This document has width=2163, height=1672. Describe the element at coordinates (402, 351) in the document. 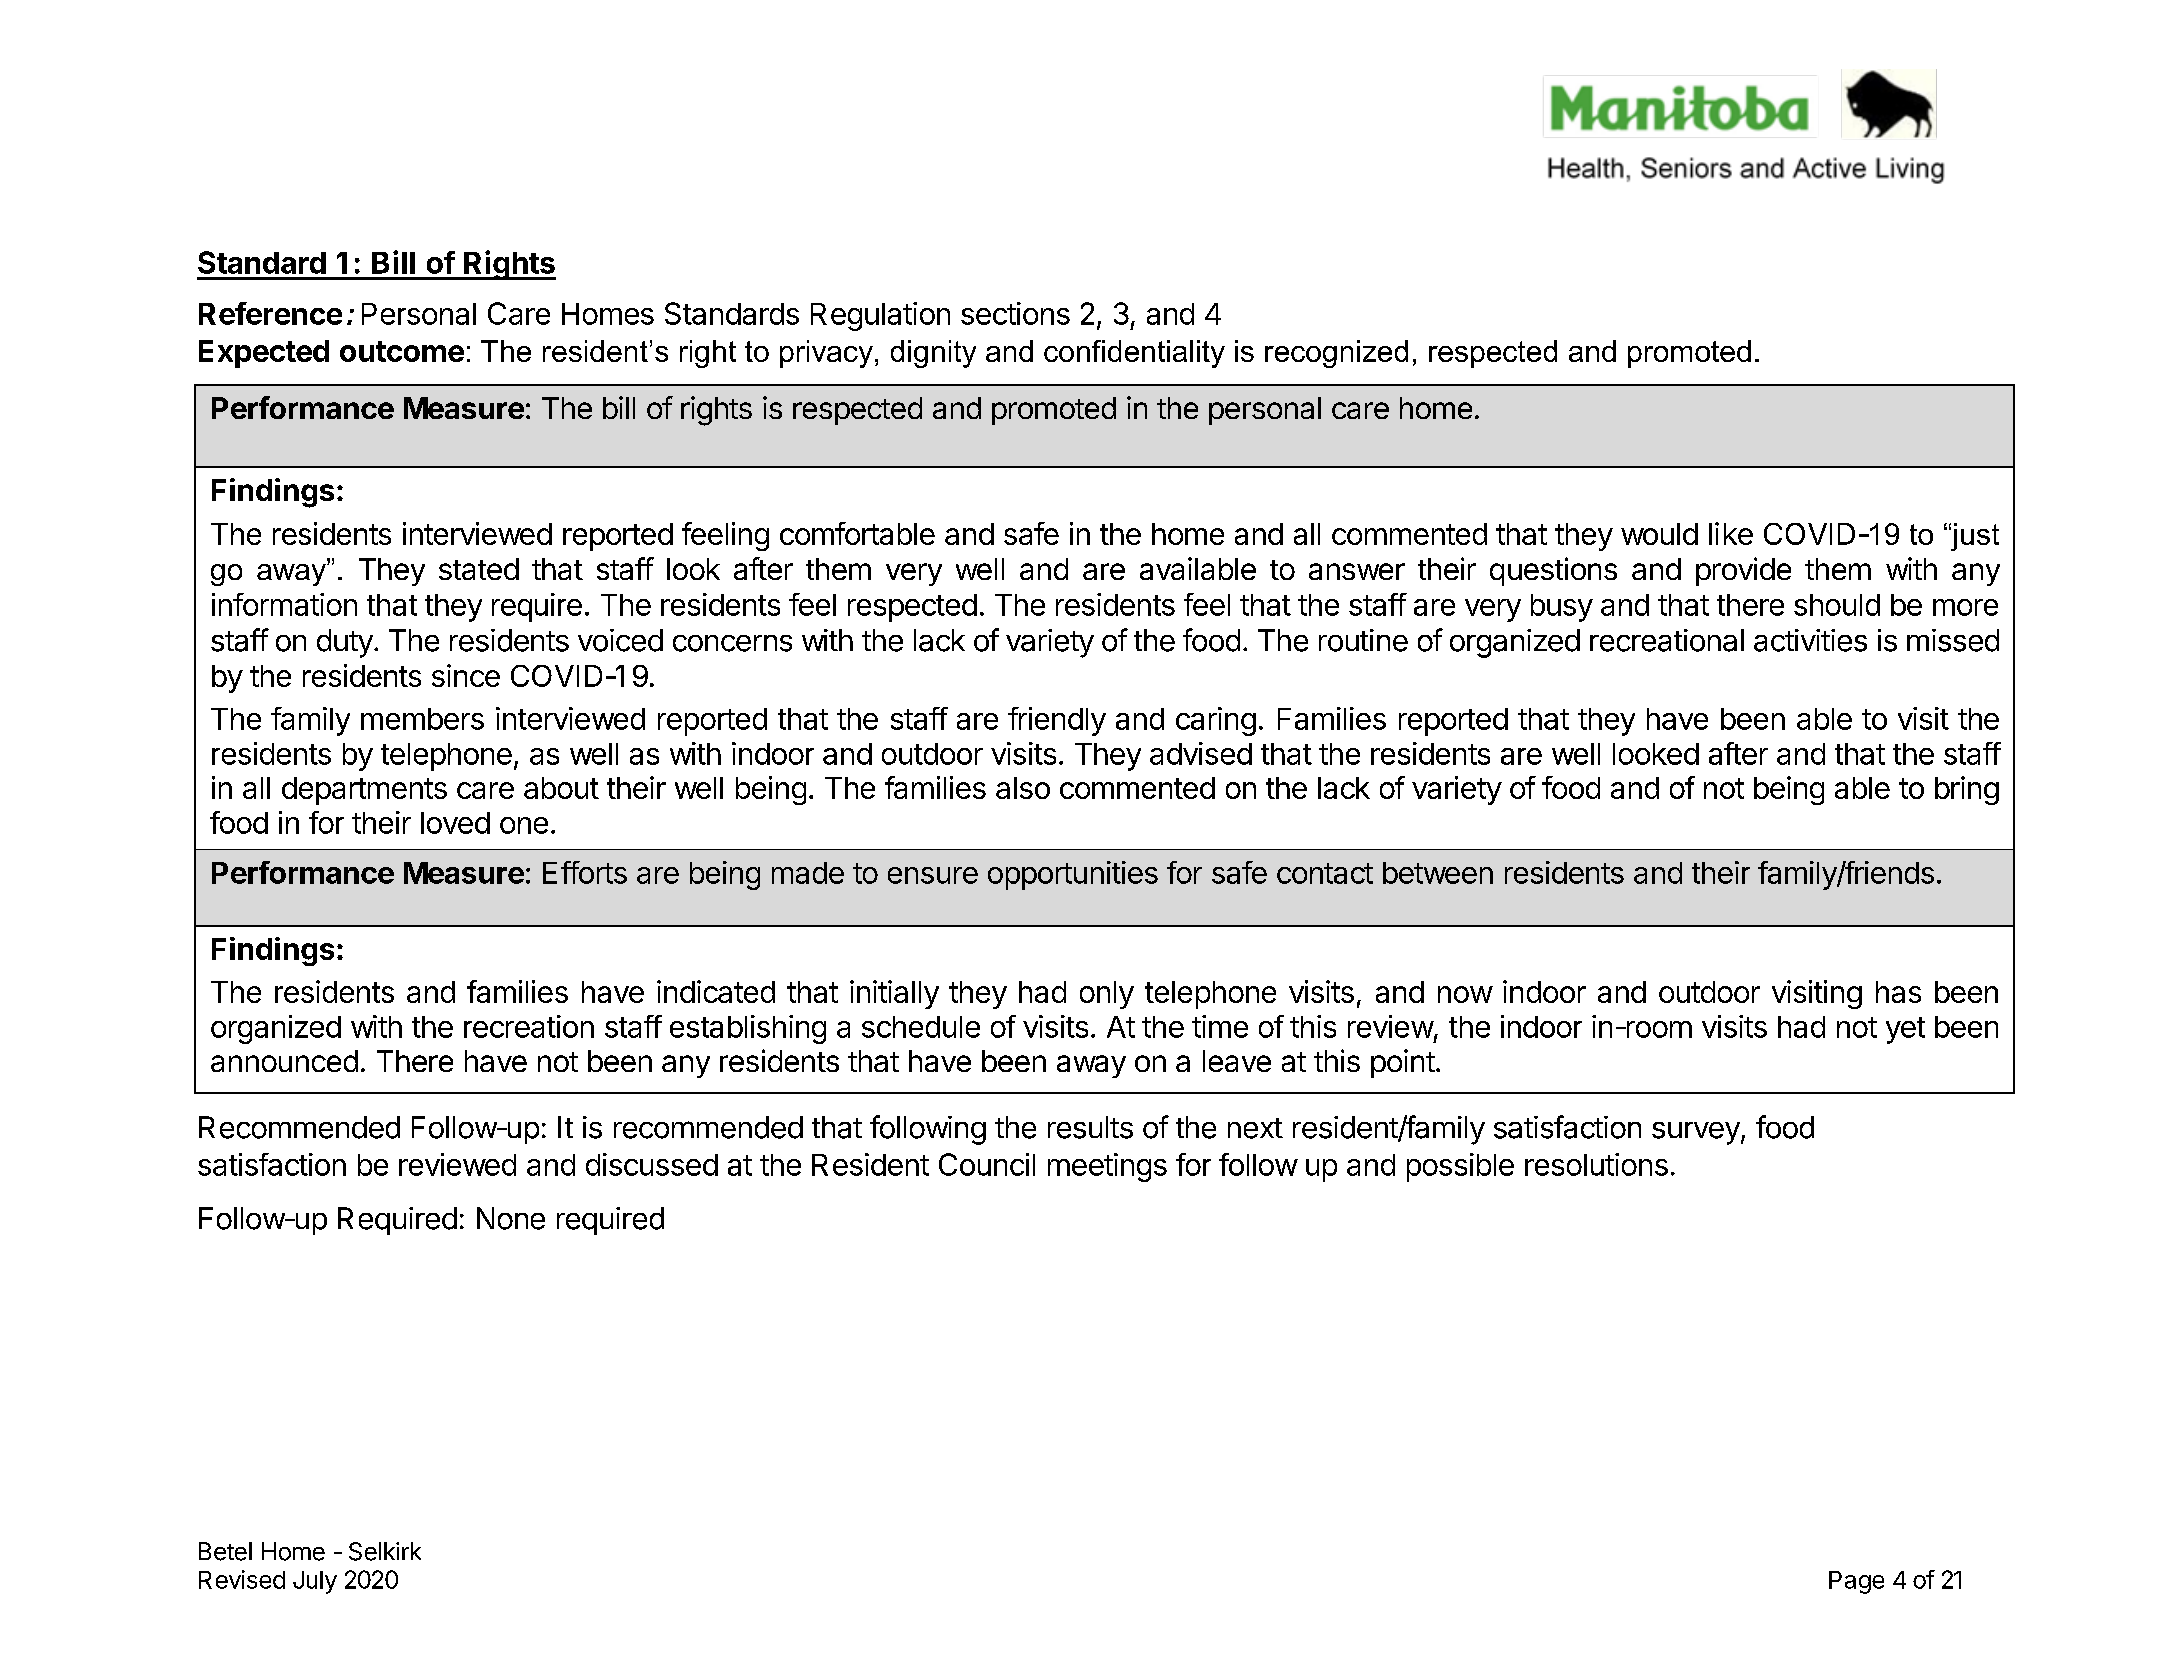

I see `outcome` at that location.
